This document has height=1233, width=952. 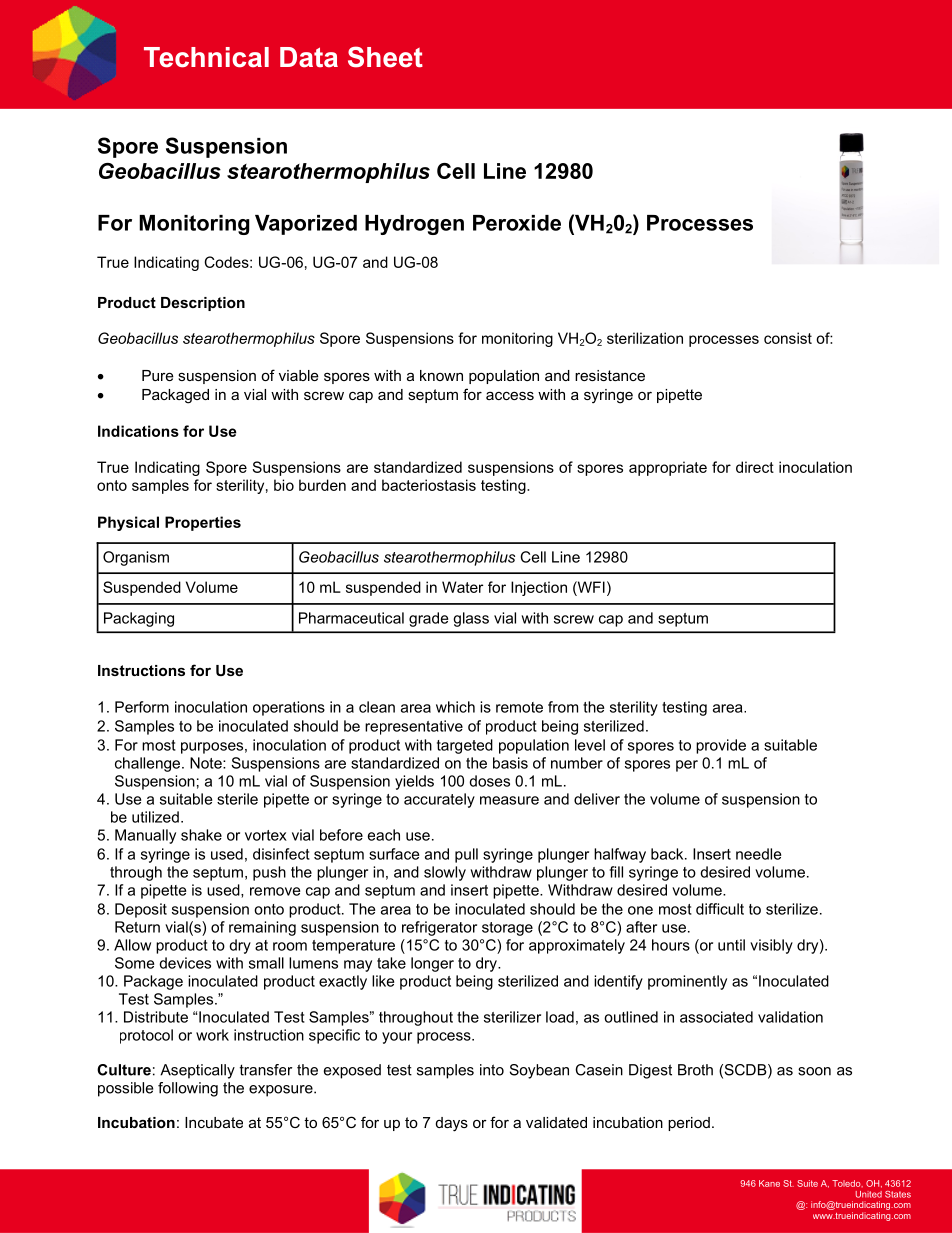 What do you see at coordinates (214, 1122) in the document?
I see `Incubate` at bounding box center [214, 1122].
